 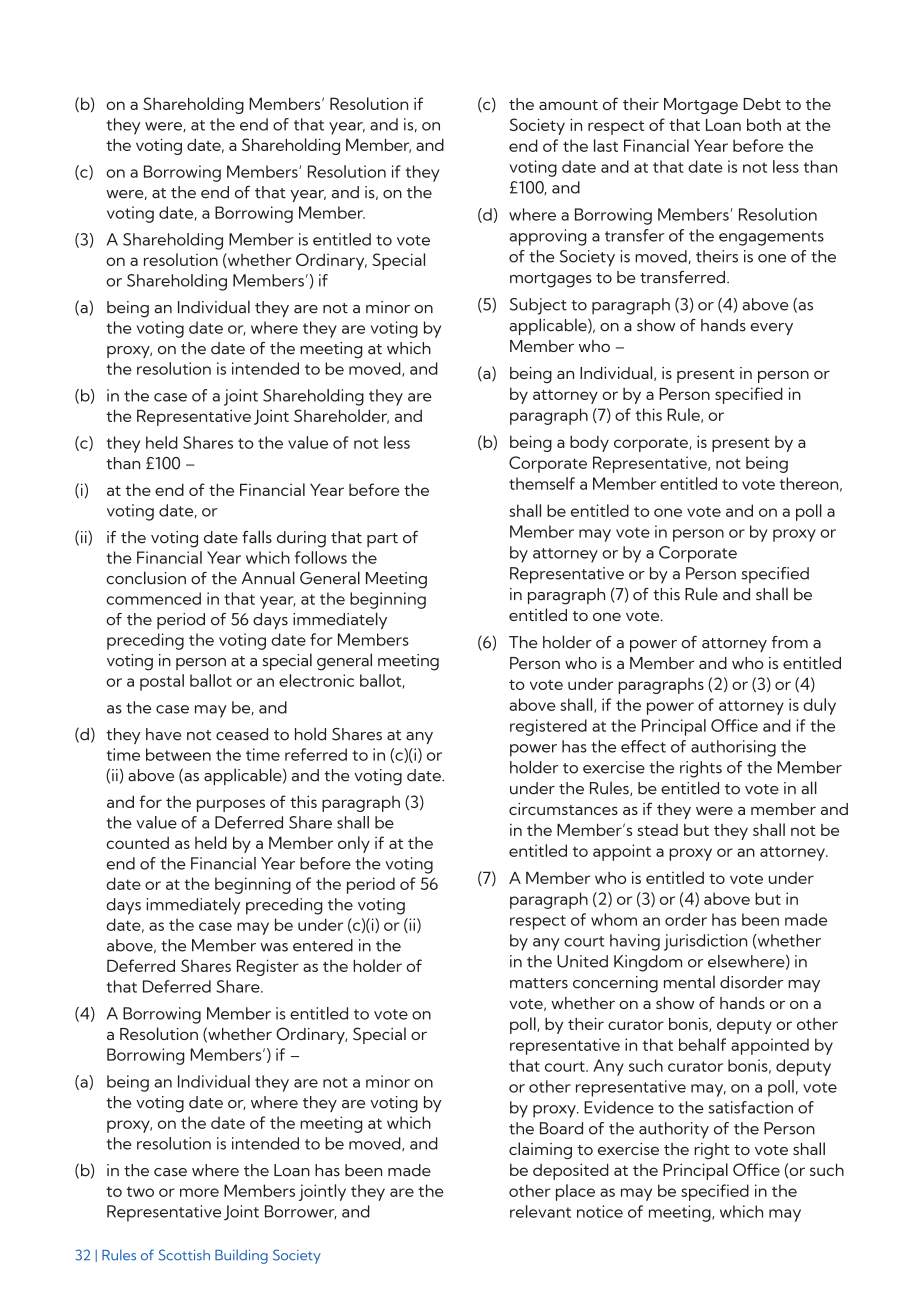 What do you see at coordinates (790, 642) in the screenshot?
I see `from` at bounding box center [790, 642].
